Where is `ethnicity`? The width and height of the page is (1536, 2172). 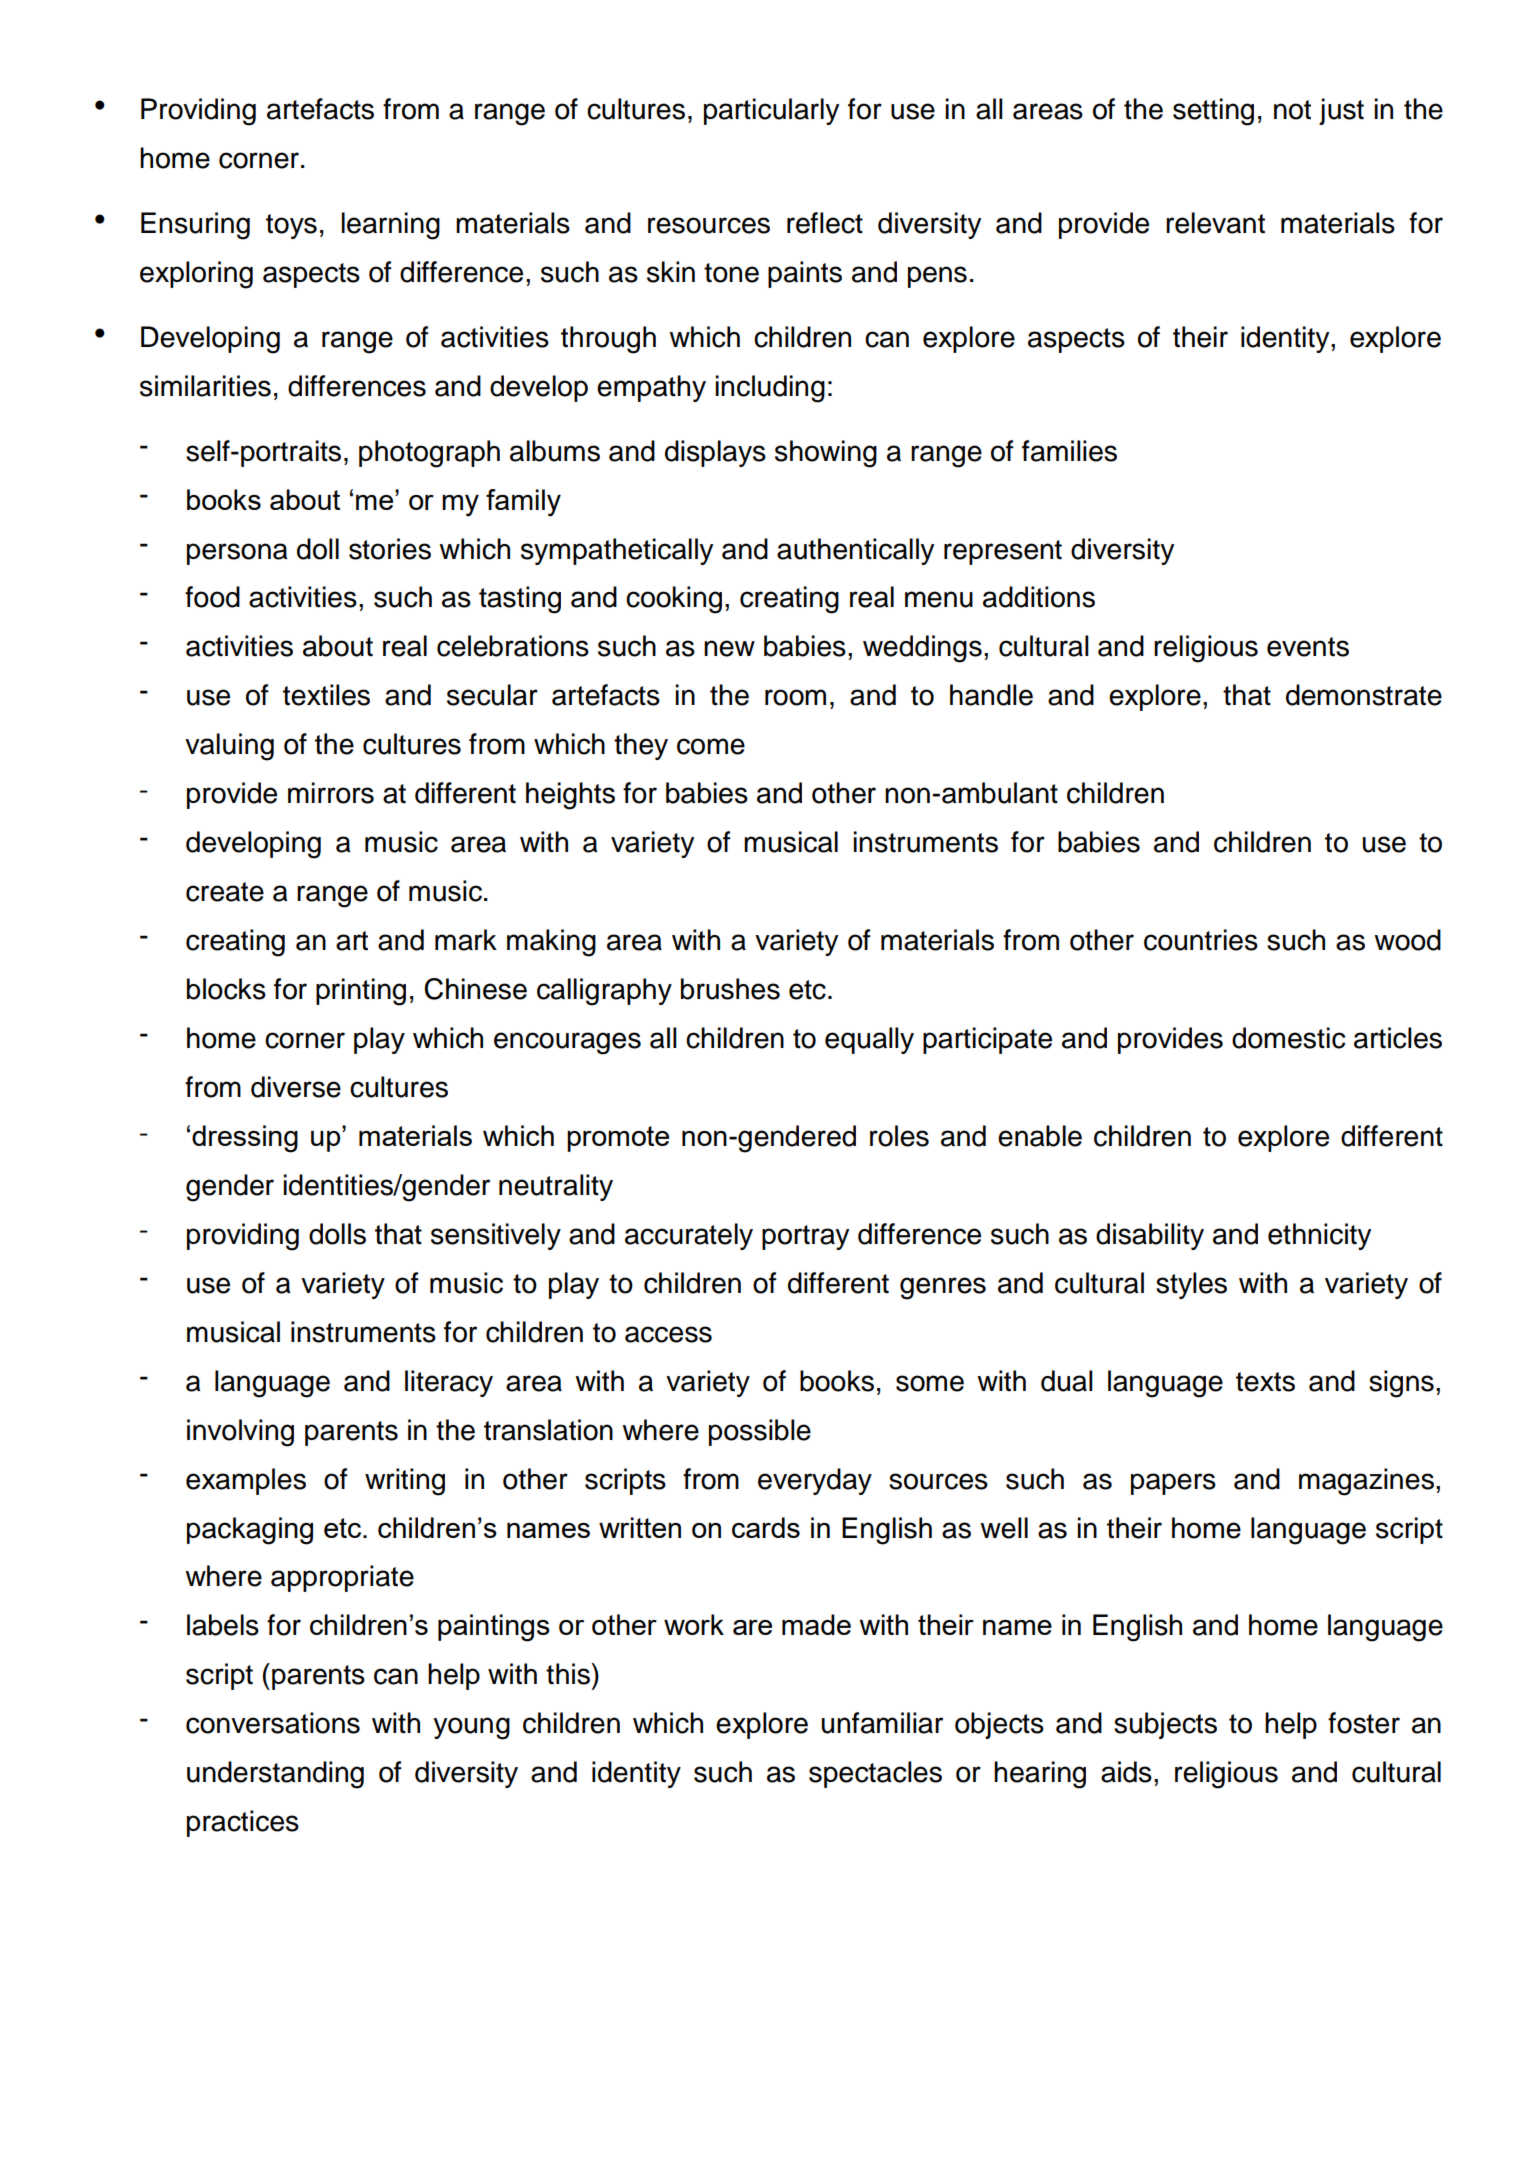
ethnicity is located at coordinates (1319, 1236).
